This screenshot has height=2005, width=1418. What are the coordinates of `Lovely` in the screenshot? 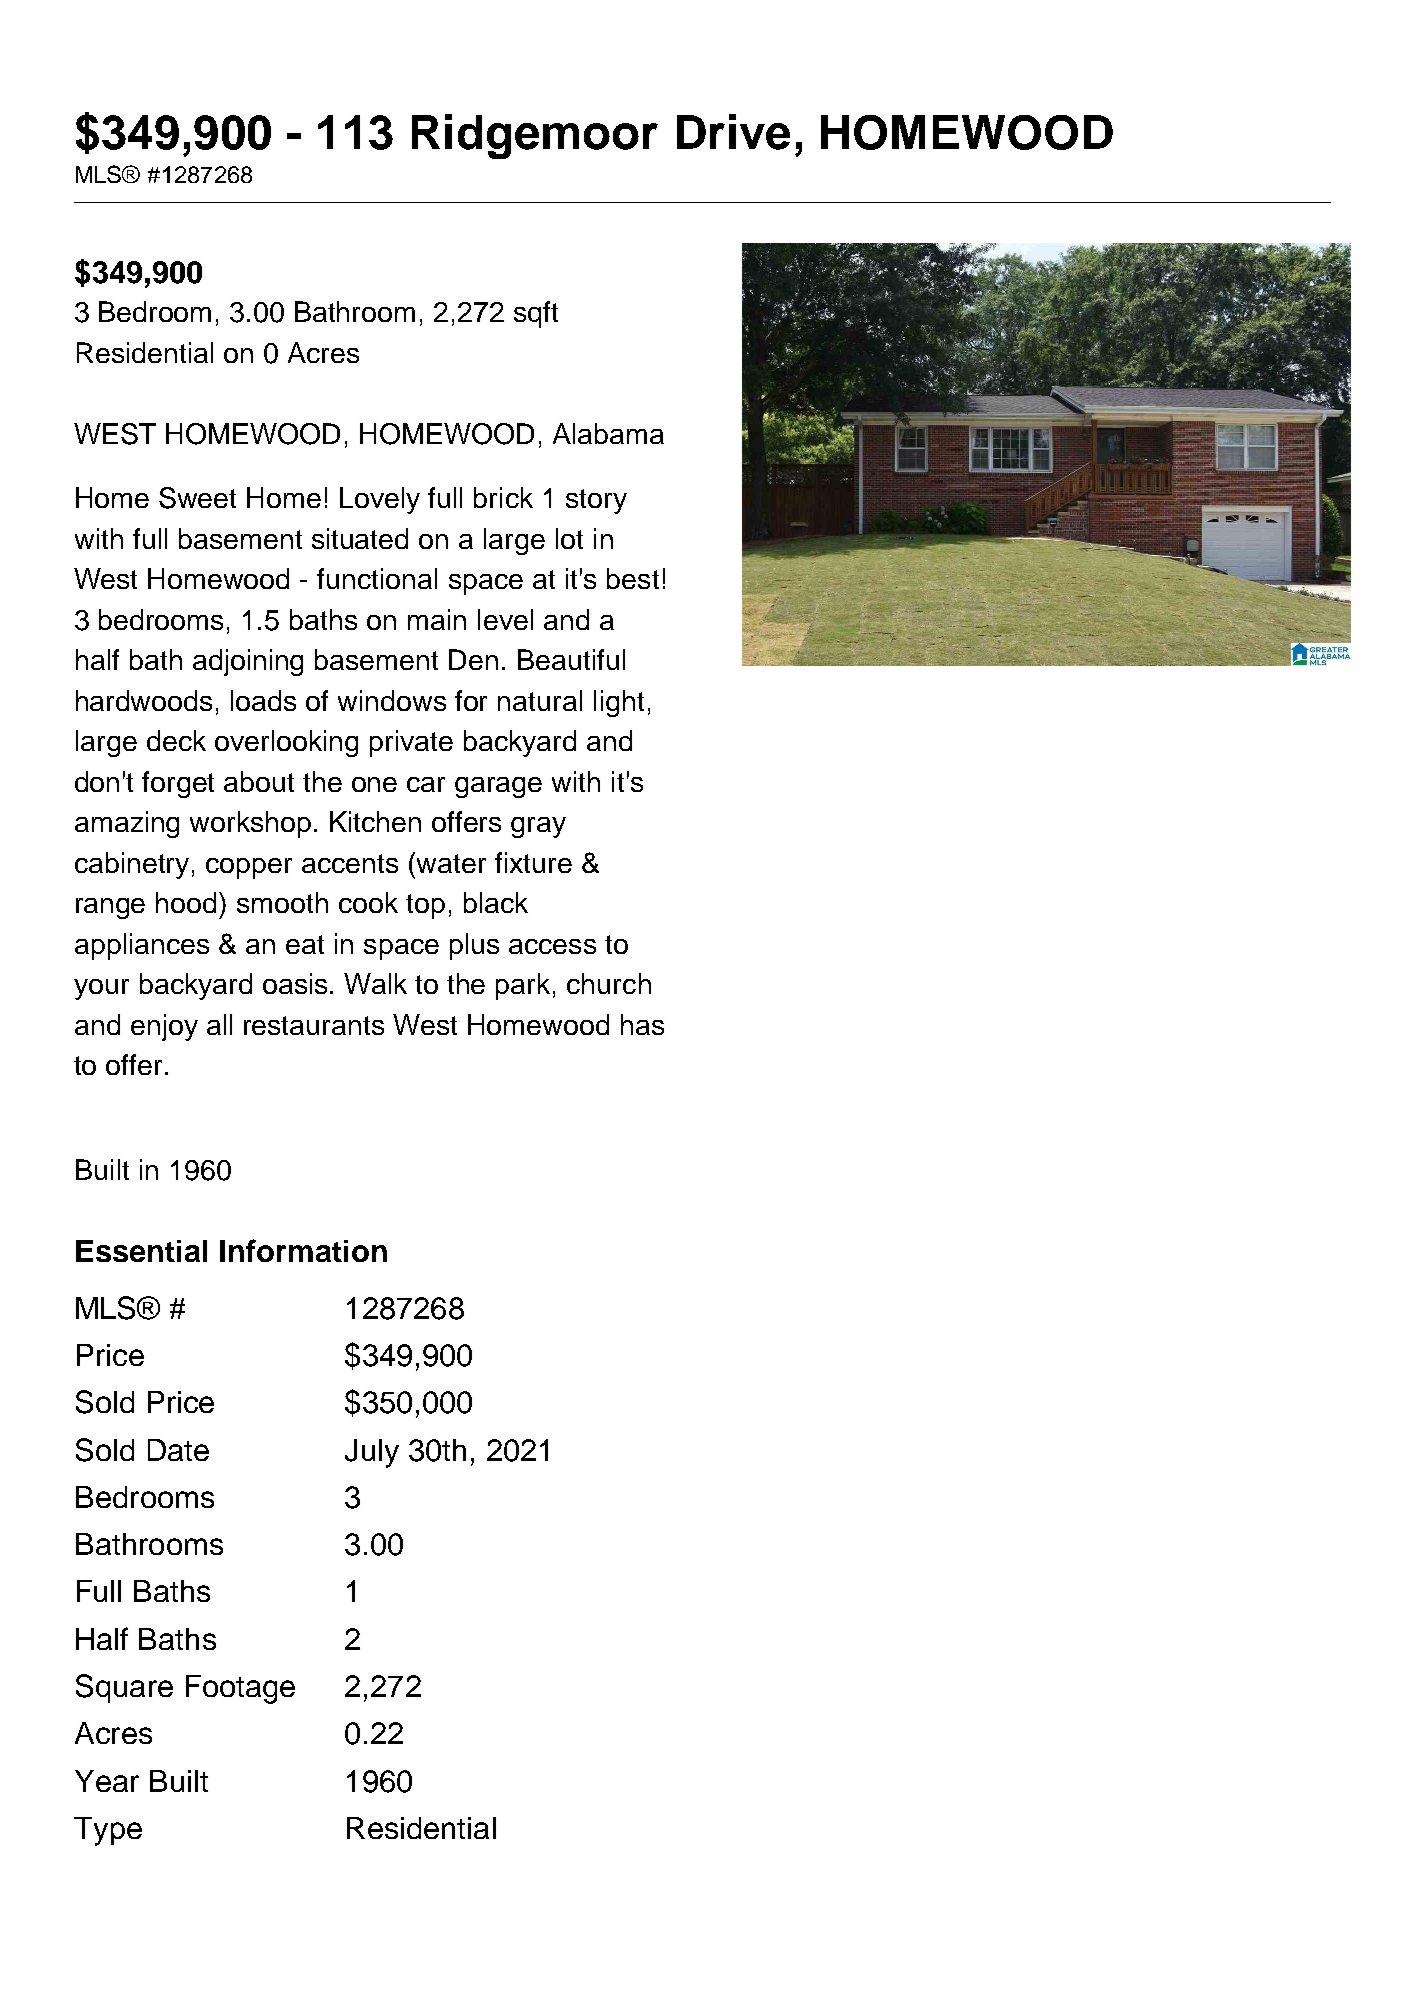 It's located at (380, 500).
